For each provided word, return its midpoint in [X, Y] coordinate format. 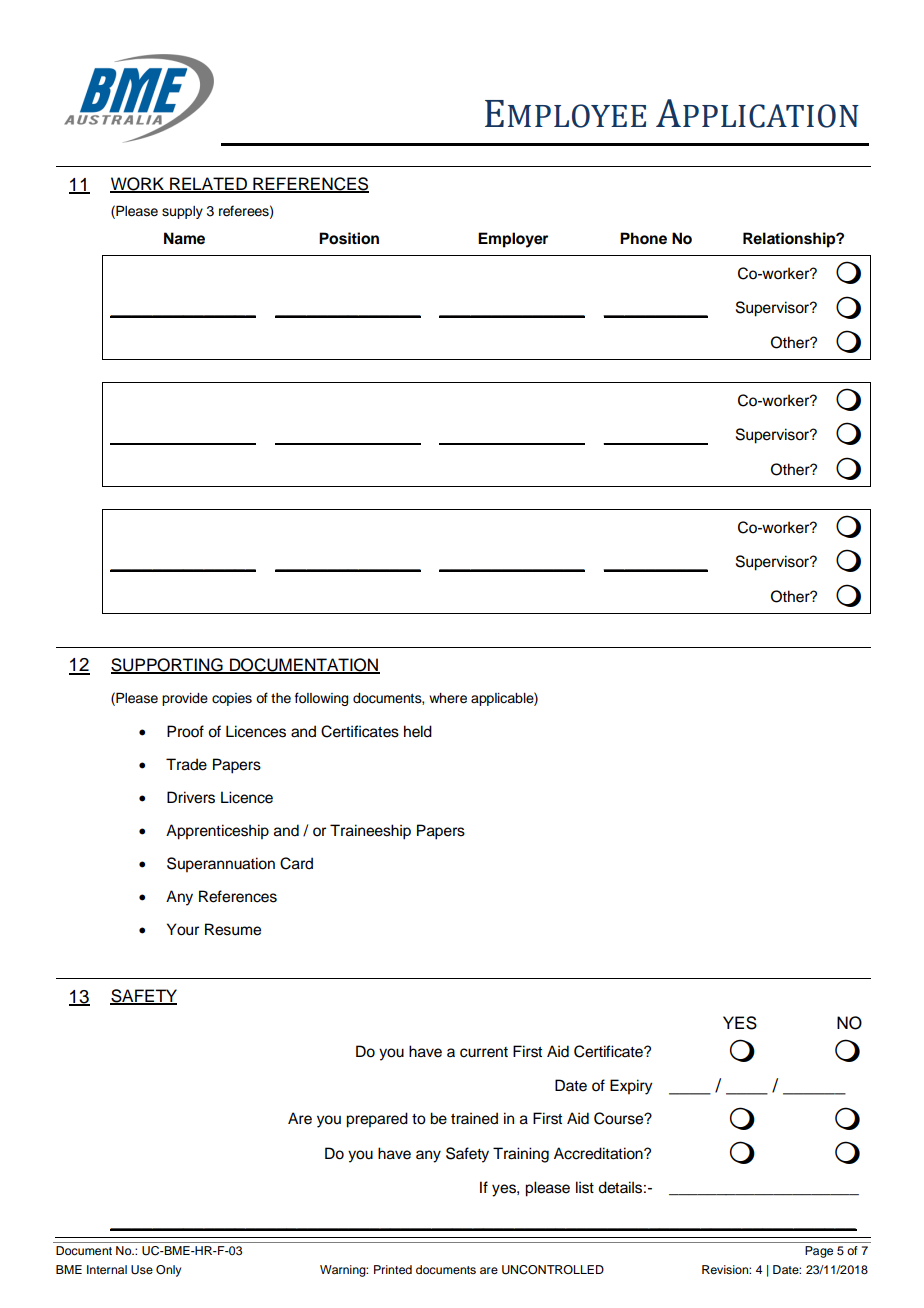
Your [183, 929]
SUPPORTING [168, 665]
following [321, 699]
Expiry [631, 1087]
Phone [643, 238]
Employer [513, 240]
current [484, 1052]
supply [182, 212]
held [418, 731]
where [448, 698]
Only [168, 1271]
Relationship [790, 240]
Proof [185, 731]
